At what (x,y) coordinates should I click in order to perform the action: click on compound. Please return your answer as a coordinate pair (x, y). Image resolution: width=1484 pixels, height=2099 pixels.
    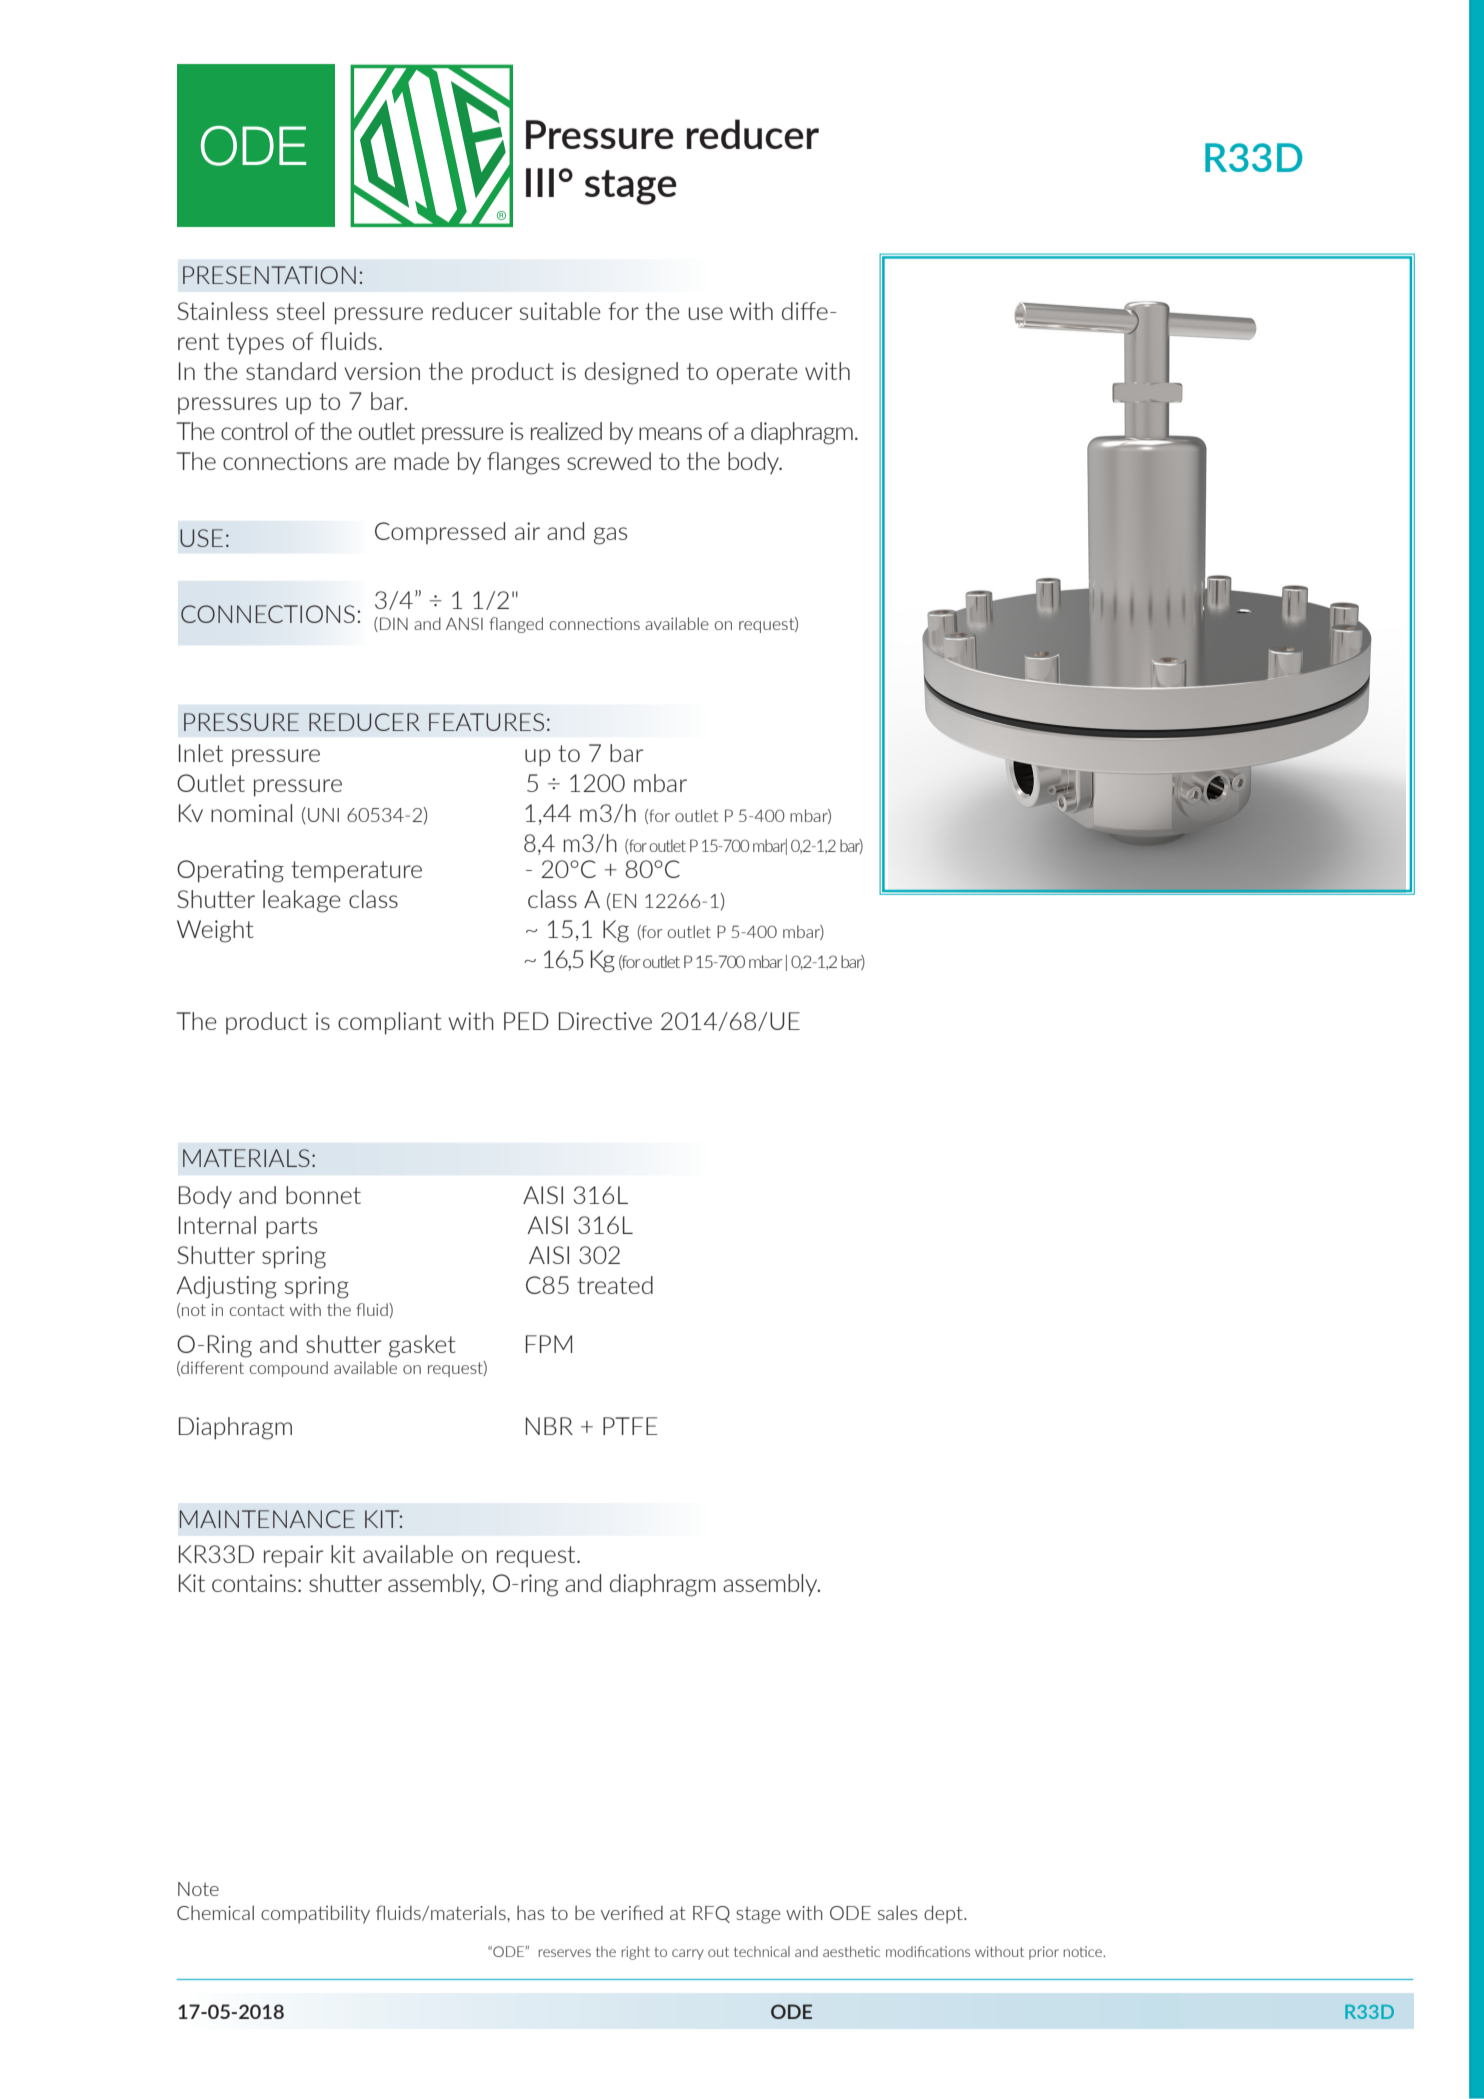
    Looking at the image, I should click on (289, 1369).
